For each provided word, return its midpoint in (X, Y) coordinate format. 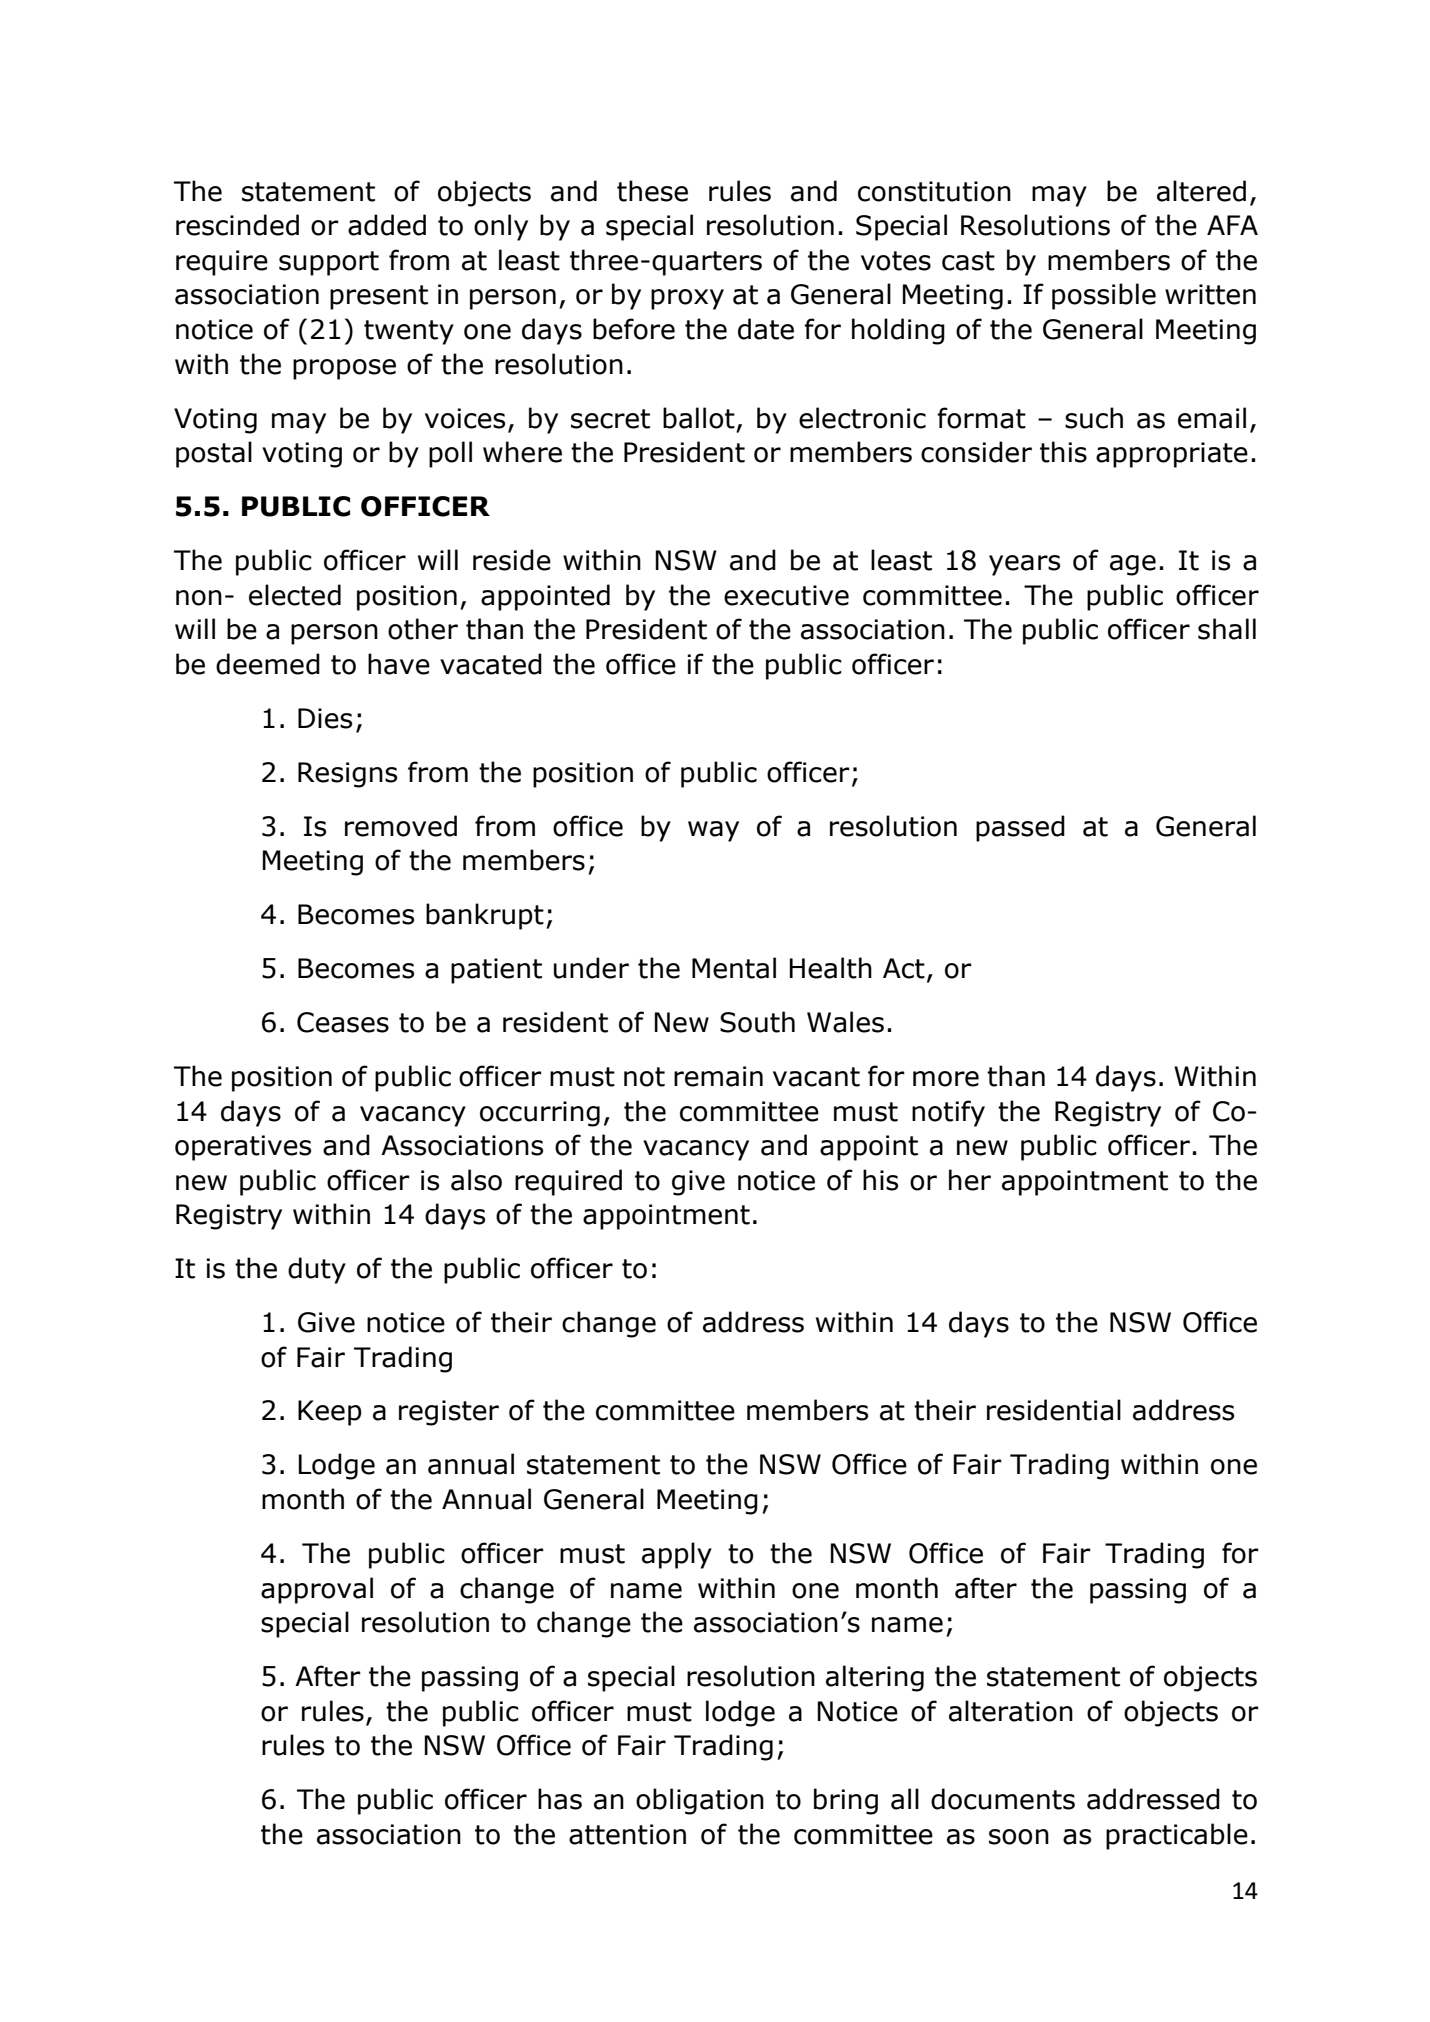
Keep (330, 1413)
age (1133, 565)
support (329, 263)
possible (1104, 296)
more (946, 1079)
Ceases (343, 1022)
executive (786, 595)
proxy (687, 299)
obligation (700, 1801)
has (560, 1799)
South (757, 1022)
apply (677, 1555)
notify (948, 1113)
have (399, 664)
